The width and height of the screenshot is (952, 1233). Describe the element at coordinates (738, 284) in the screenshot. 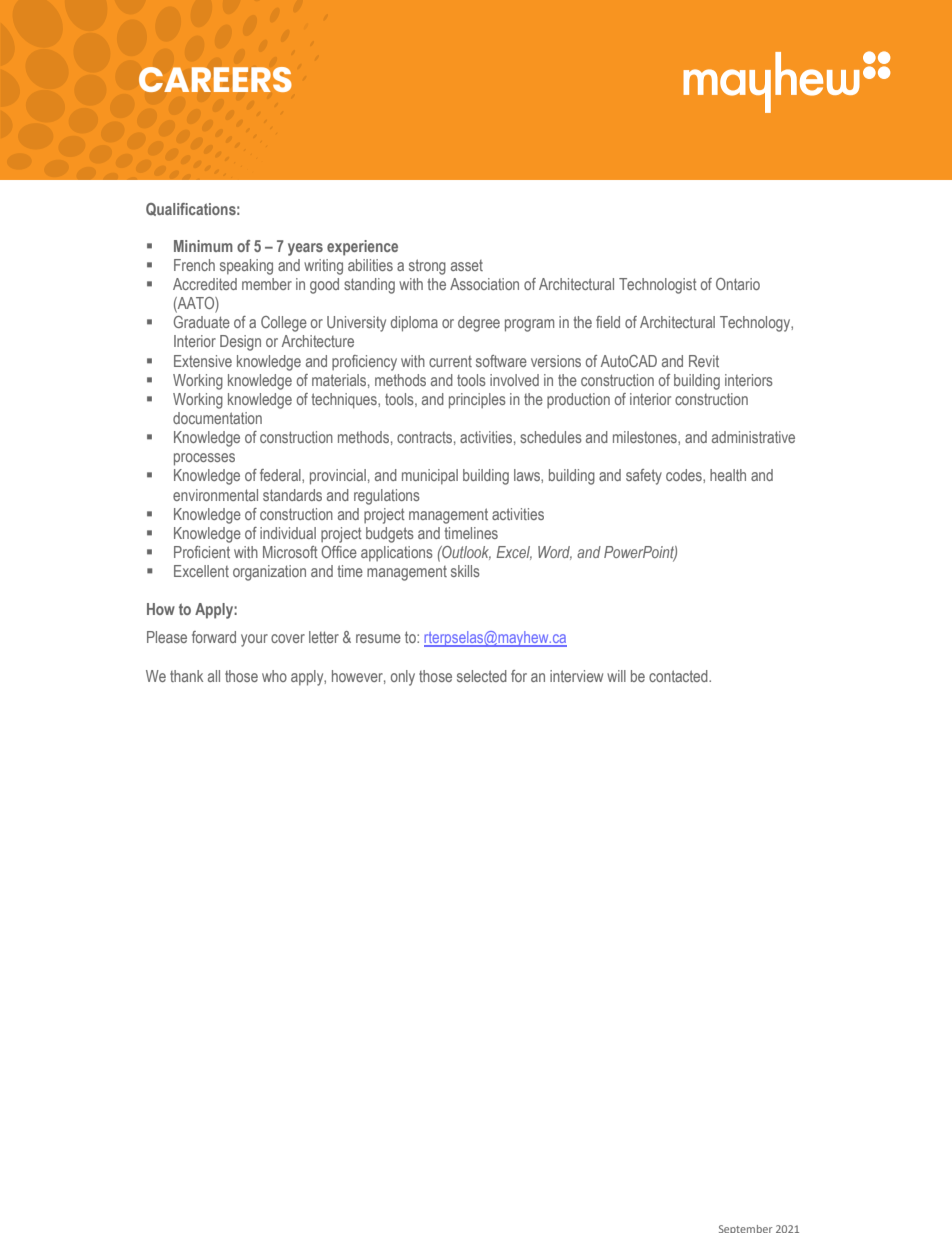

I see `Ontario` at that location.
